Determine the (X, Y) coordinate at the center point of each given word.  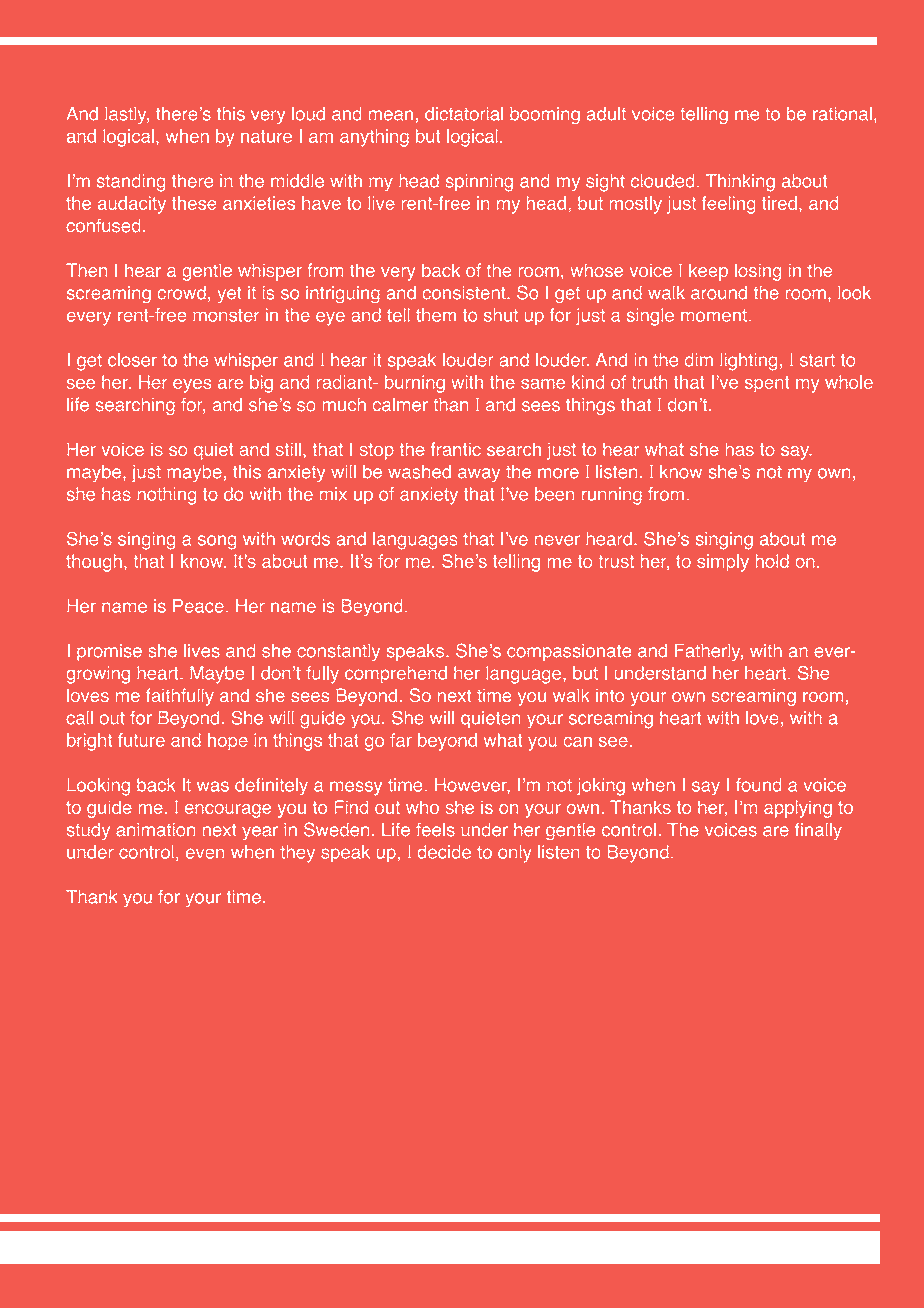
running (612, 496)
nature (266, 136)
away (479, 475)
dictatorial (464, 114)
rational (842, 114)
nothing (166, 496)
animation (155, 830)
